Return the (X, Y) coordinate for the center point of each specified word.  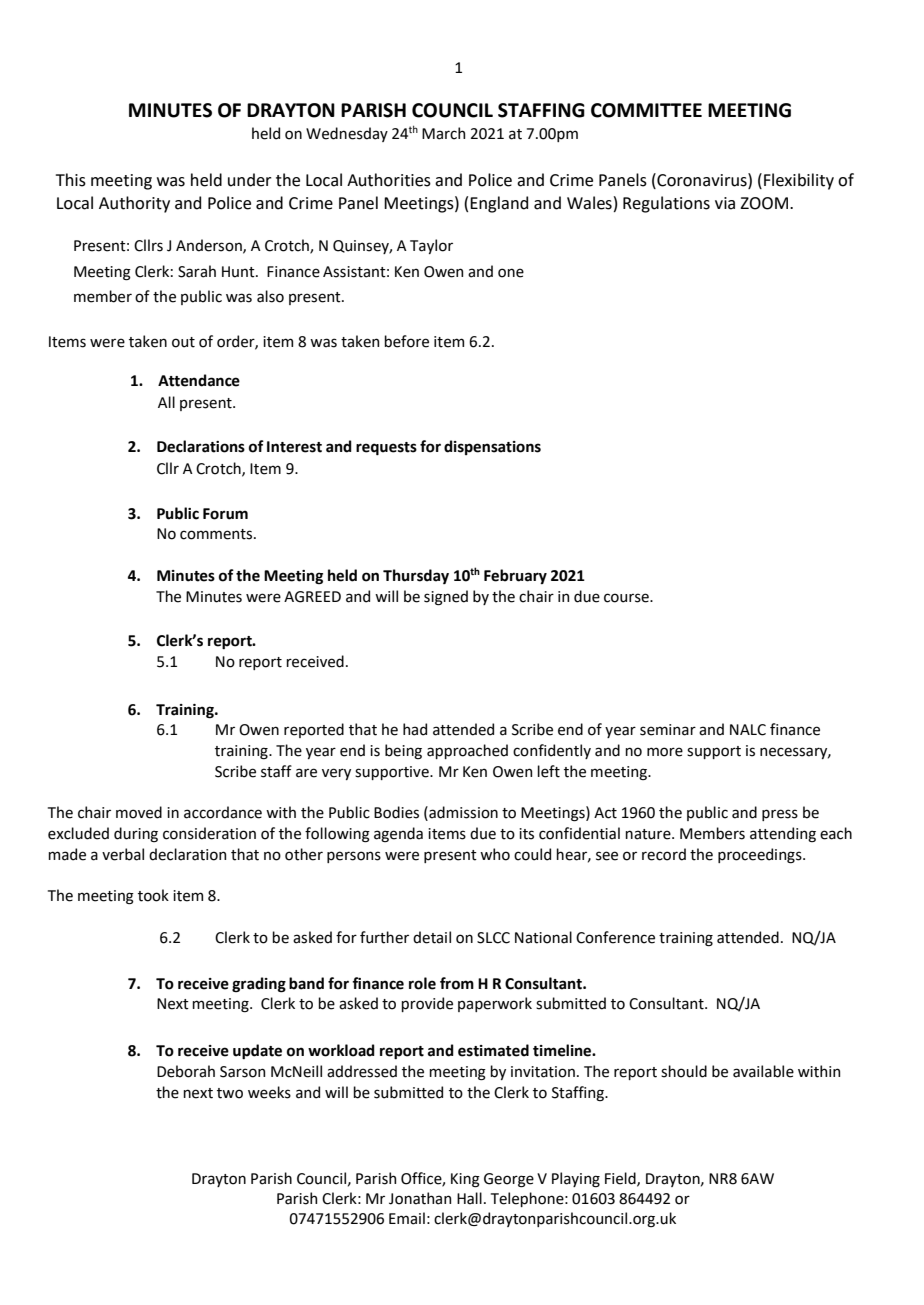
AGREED (312, 597)
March (443, 133)
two (230, 1093)
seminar (668, 730)
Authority (134, 204)
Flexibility (799, 181)
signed (446, 598)
